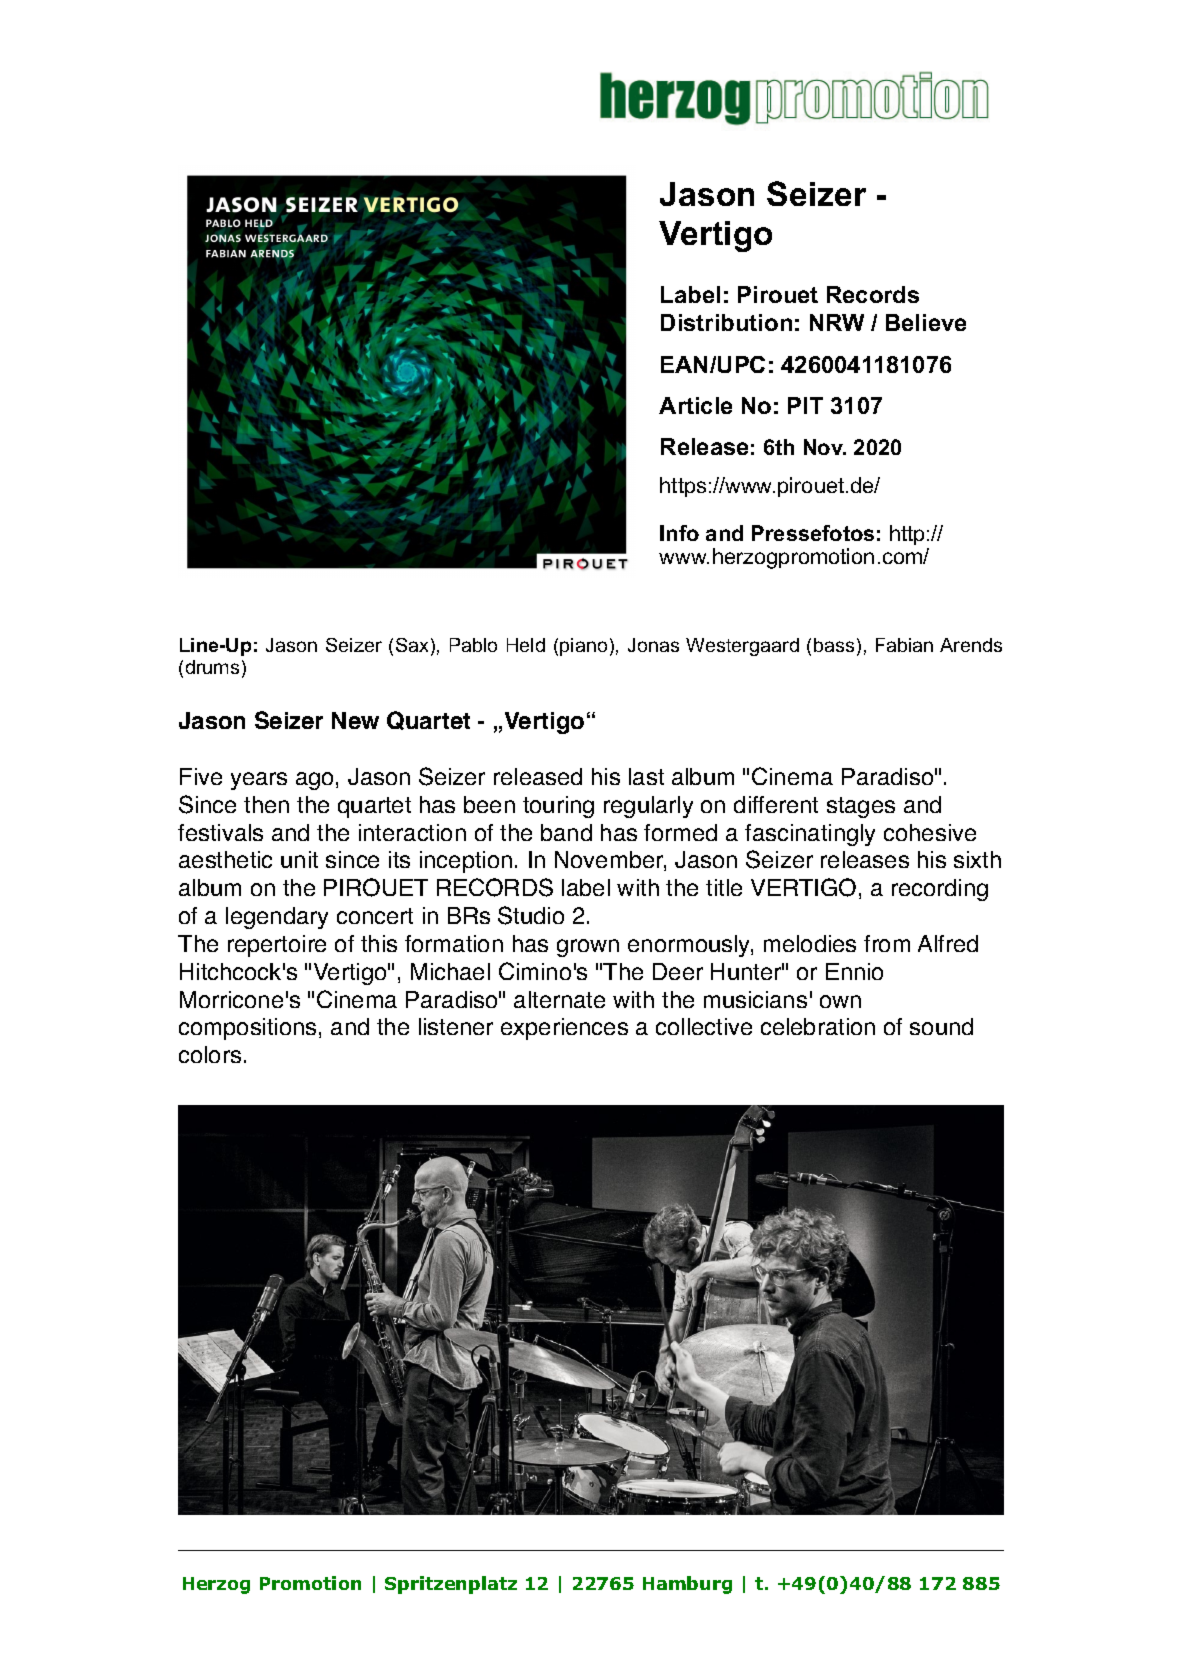 This screenshot has width=1182, height=1672. I want to click on celebration, so click(818, 1026).
